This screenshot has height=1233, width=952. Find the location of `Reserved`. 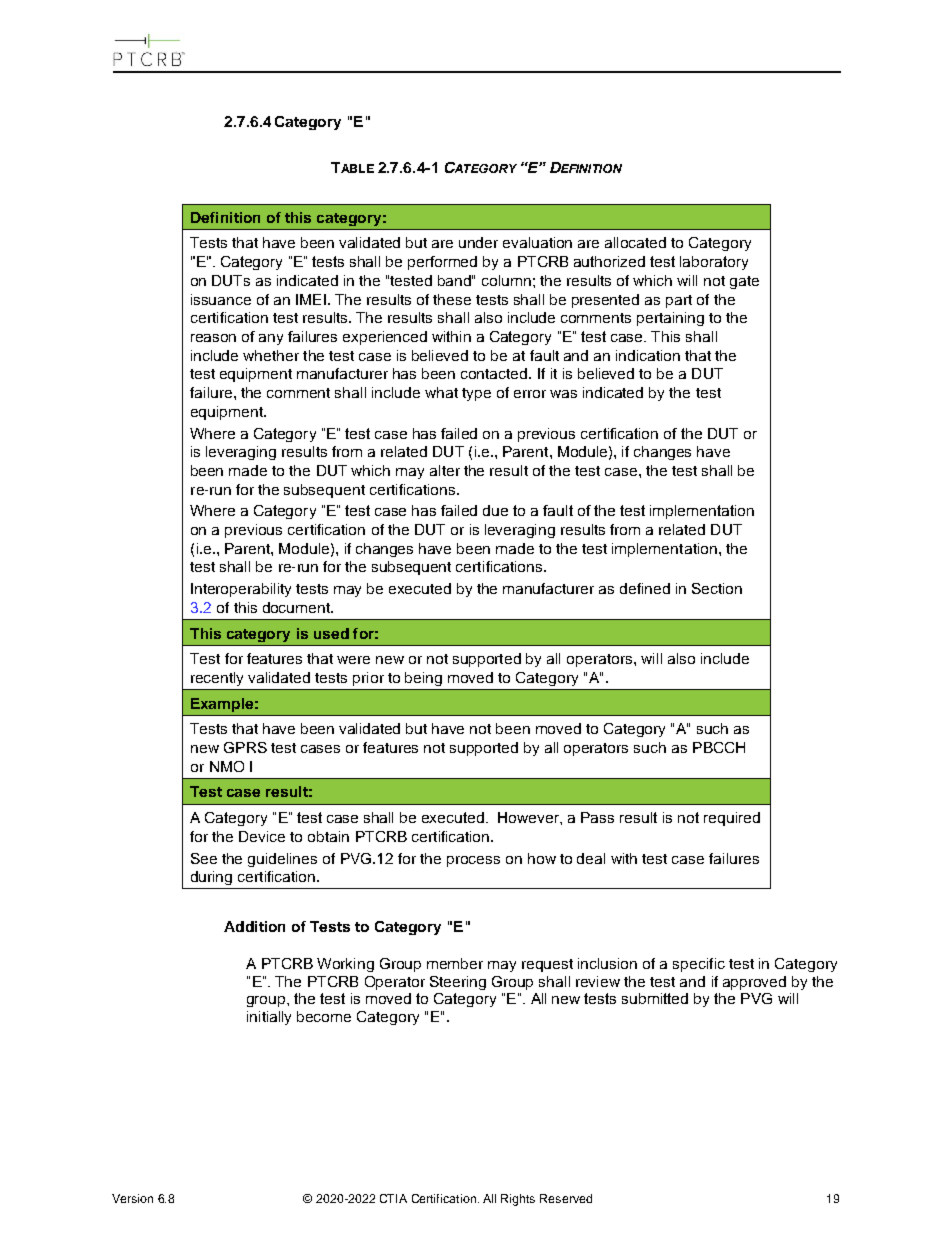

Reserved is located at coordinates (566, 1198).
